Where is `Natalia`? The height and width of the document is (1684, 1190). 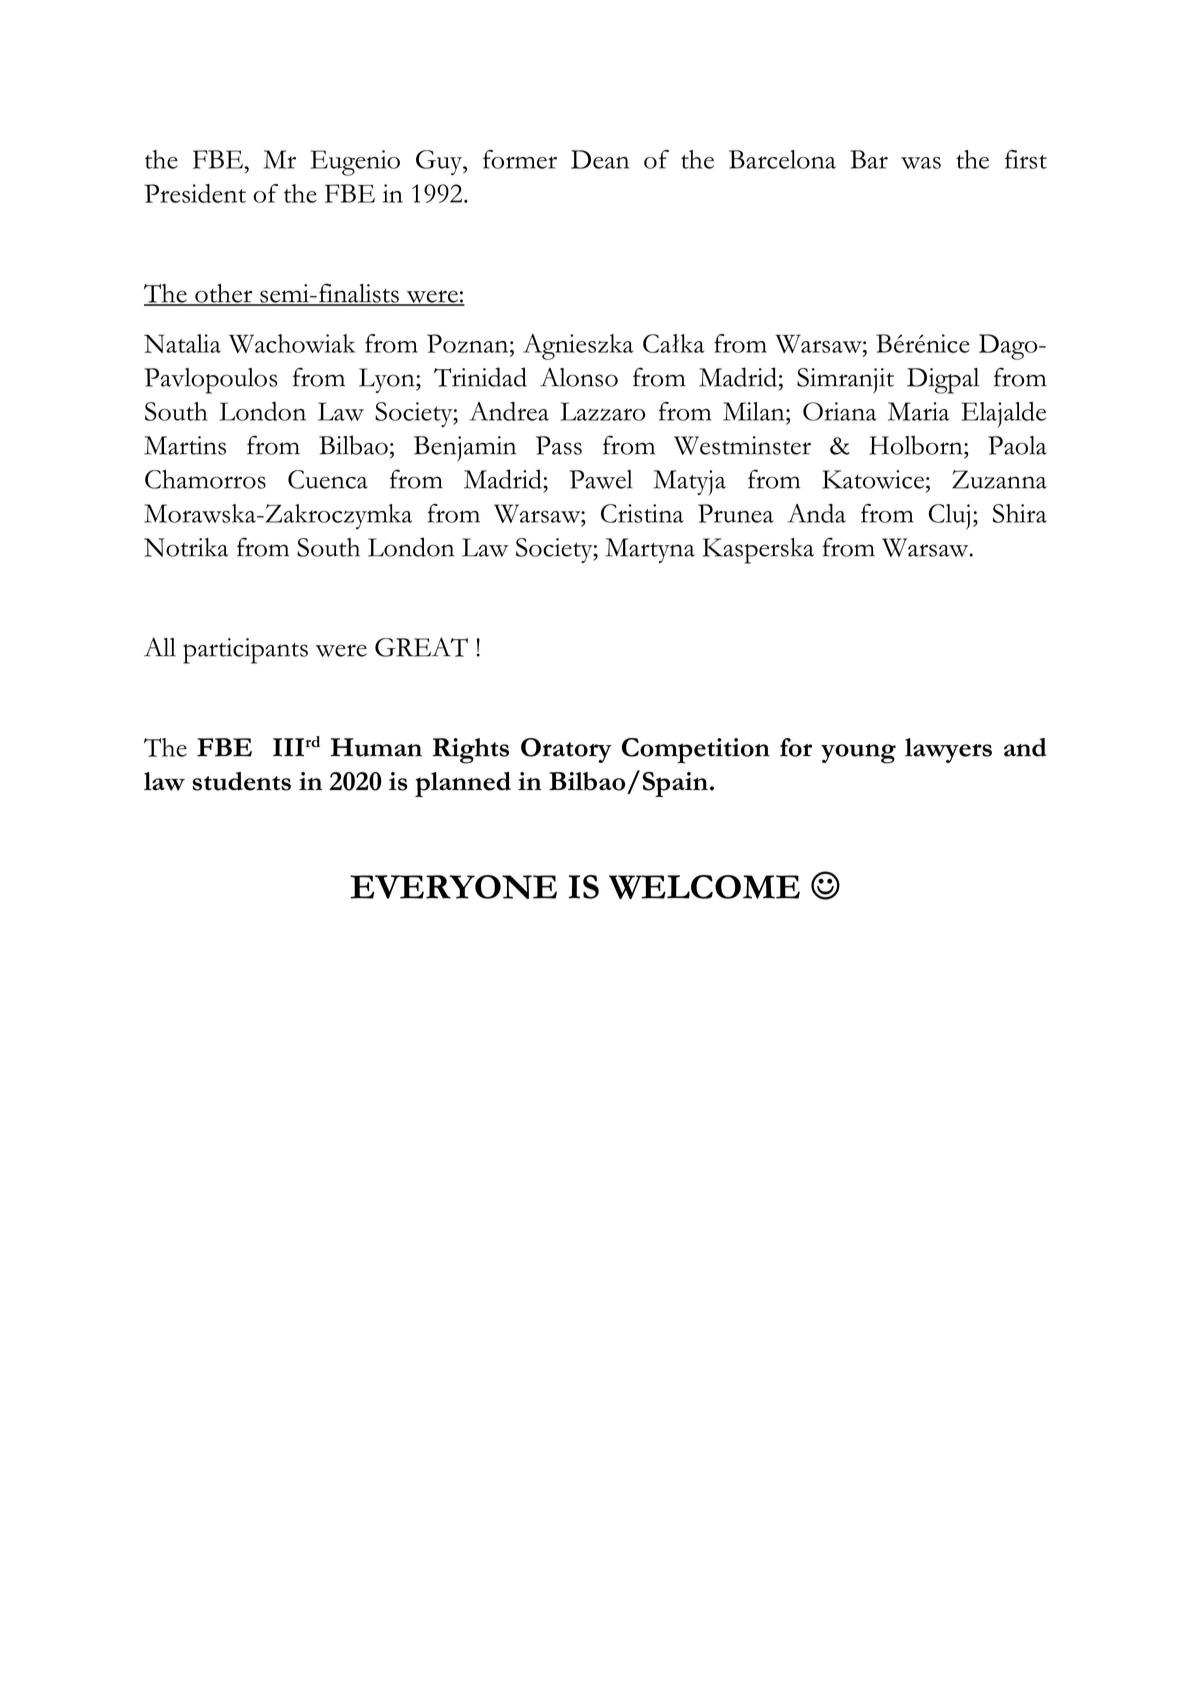 Natalia is located at coordinates (182, 343).
